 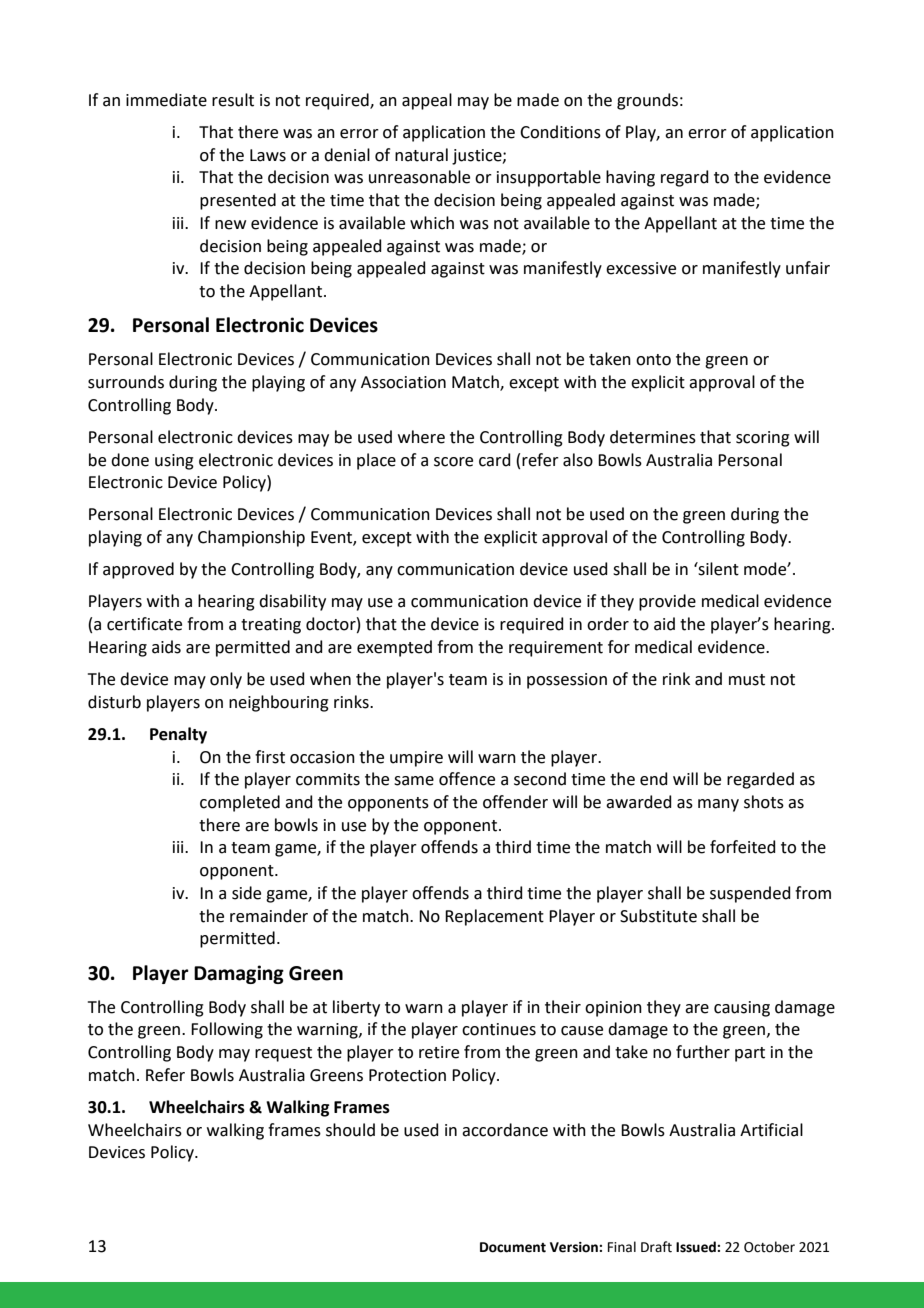 I want to click on Following, so click(x=227, y=1030).
